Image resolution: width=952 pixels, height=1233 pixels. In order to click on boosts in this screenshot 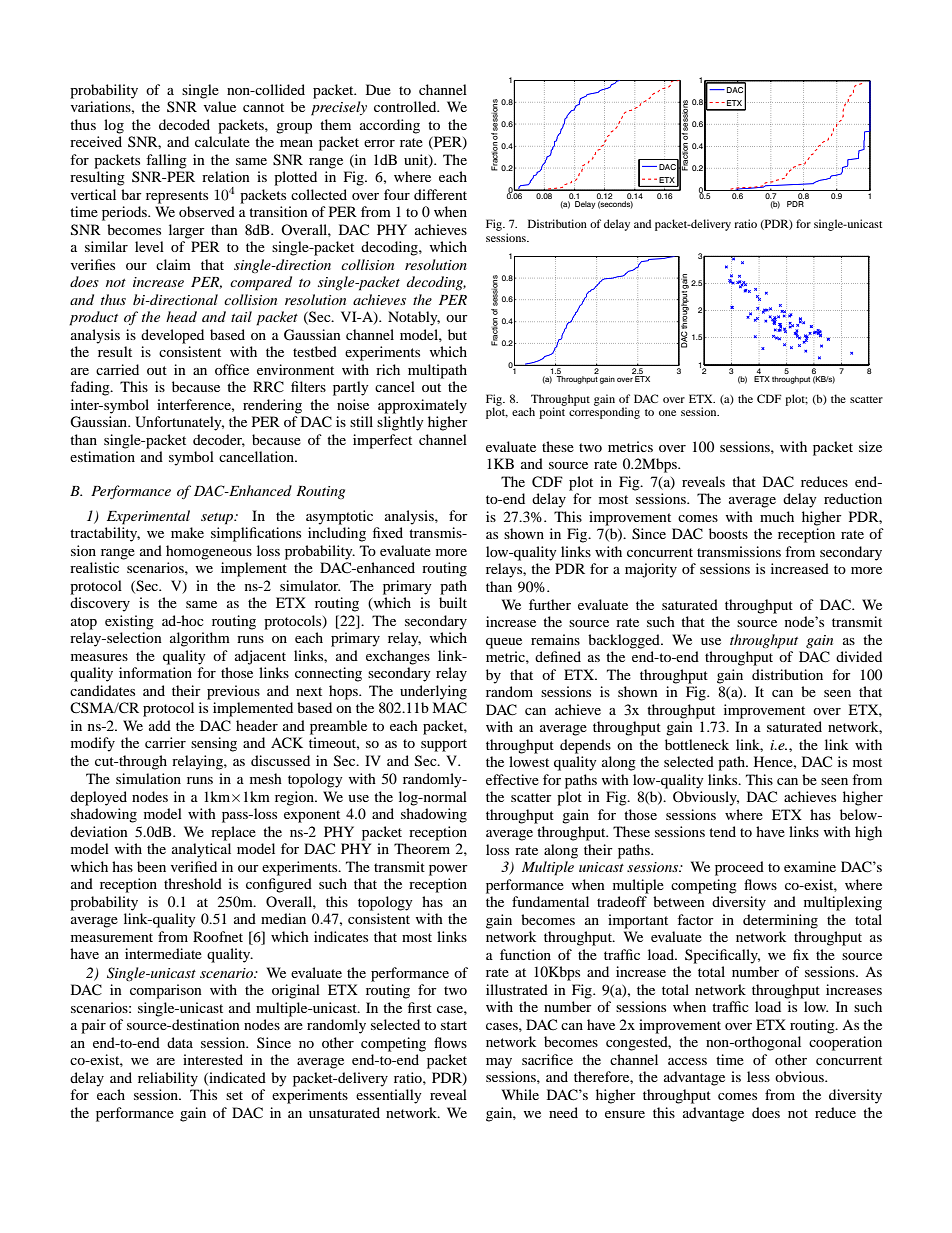, I will do `click(728, 533)`.
